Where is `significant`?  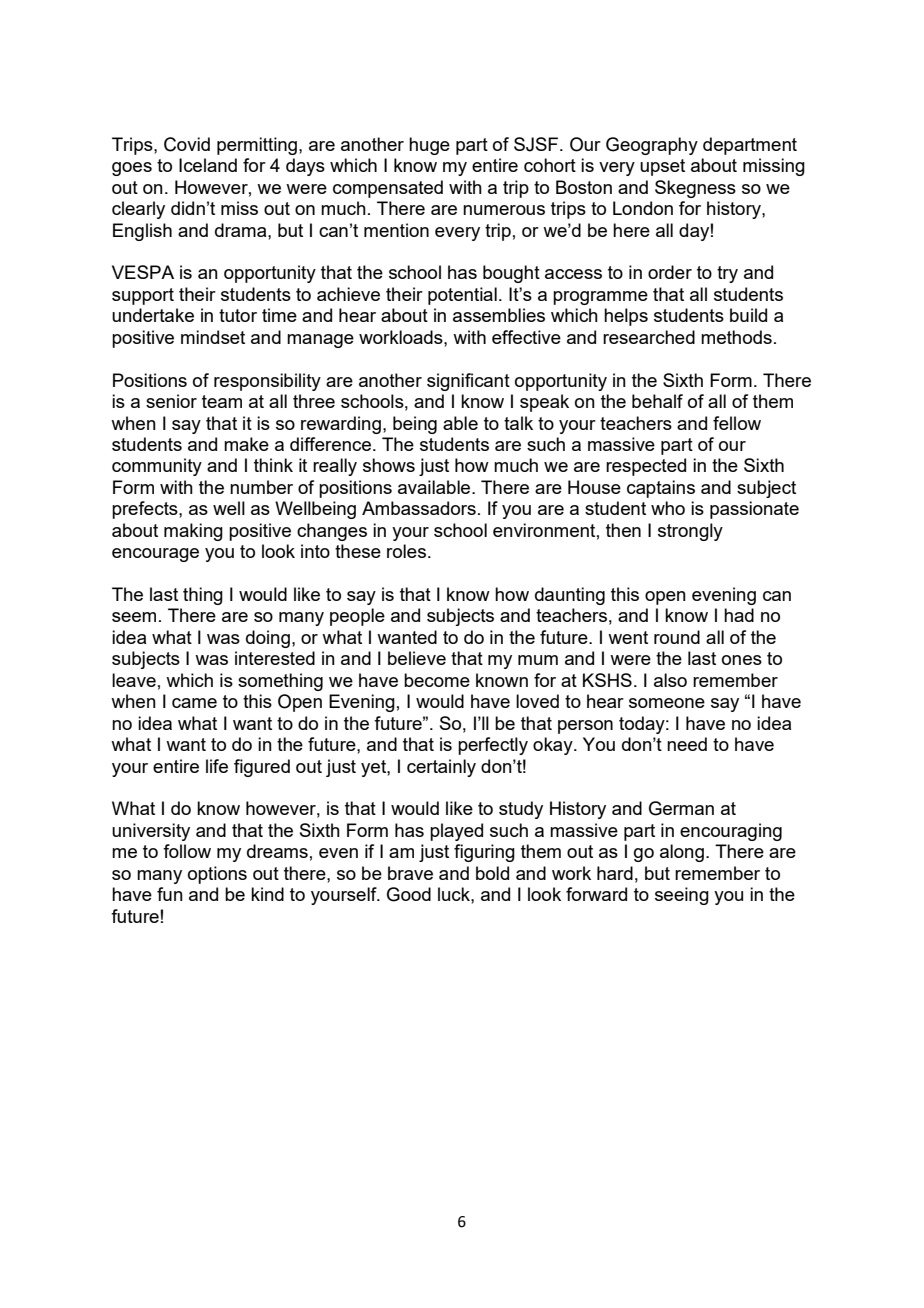
significant is located at coordinates (468, 382).
